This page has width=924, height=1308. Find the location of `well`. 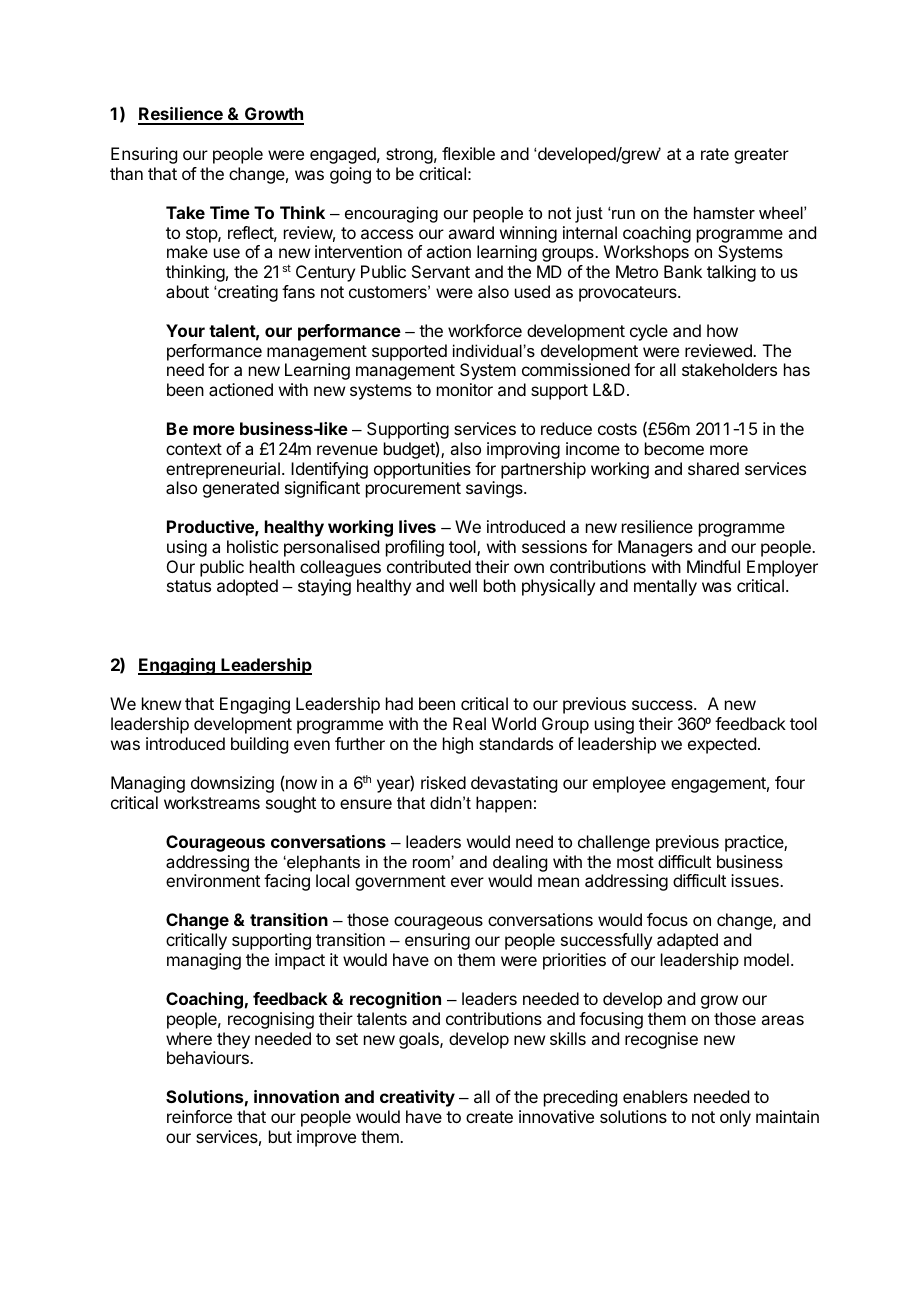

well is located at coordinates (463, 585).
